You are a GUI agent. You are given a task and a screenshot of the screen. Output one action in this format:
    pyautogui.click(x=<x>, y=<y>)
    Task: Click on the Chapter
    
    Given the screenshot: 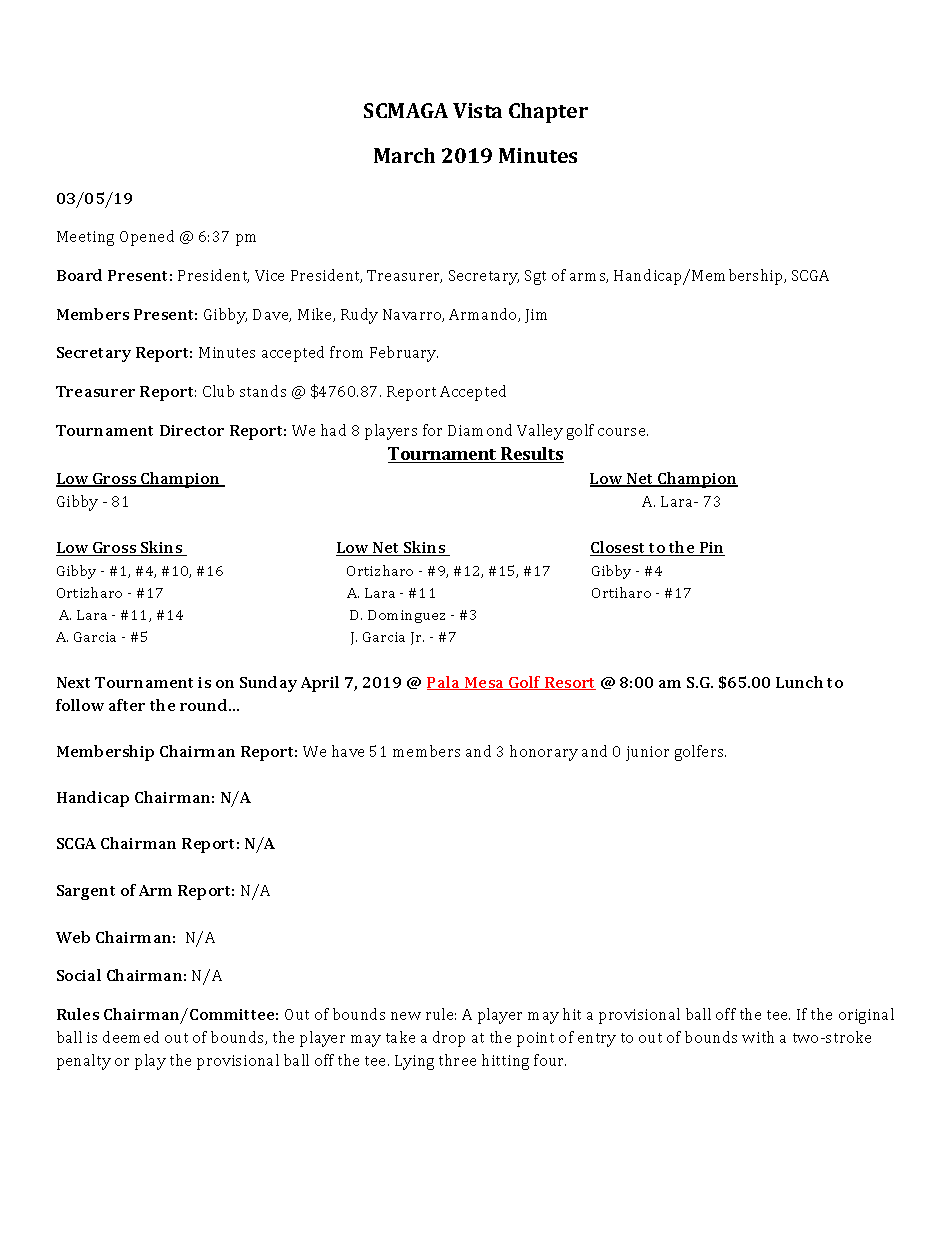 What is the action you would take?
    pyautogui.click(x=548, y=113)
